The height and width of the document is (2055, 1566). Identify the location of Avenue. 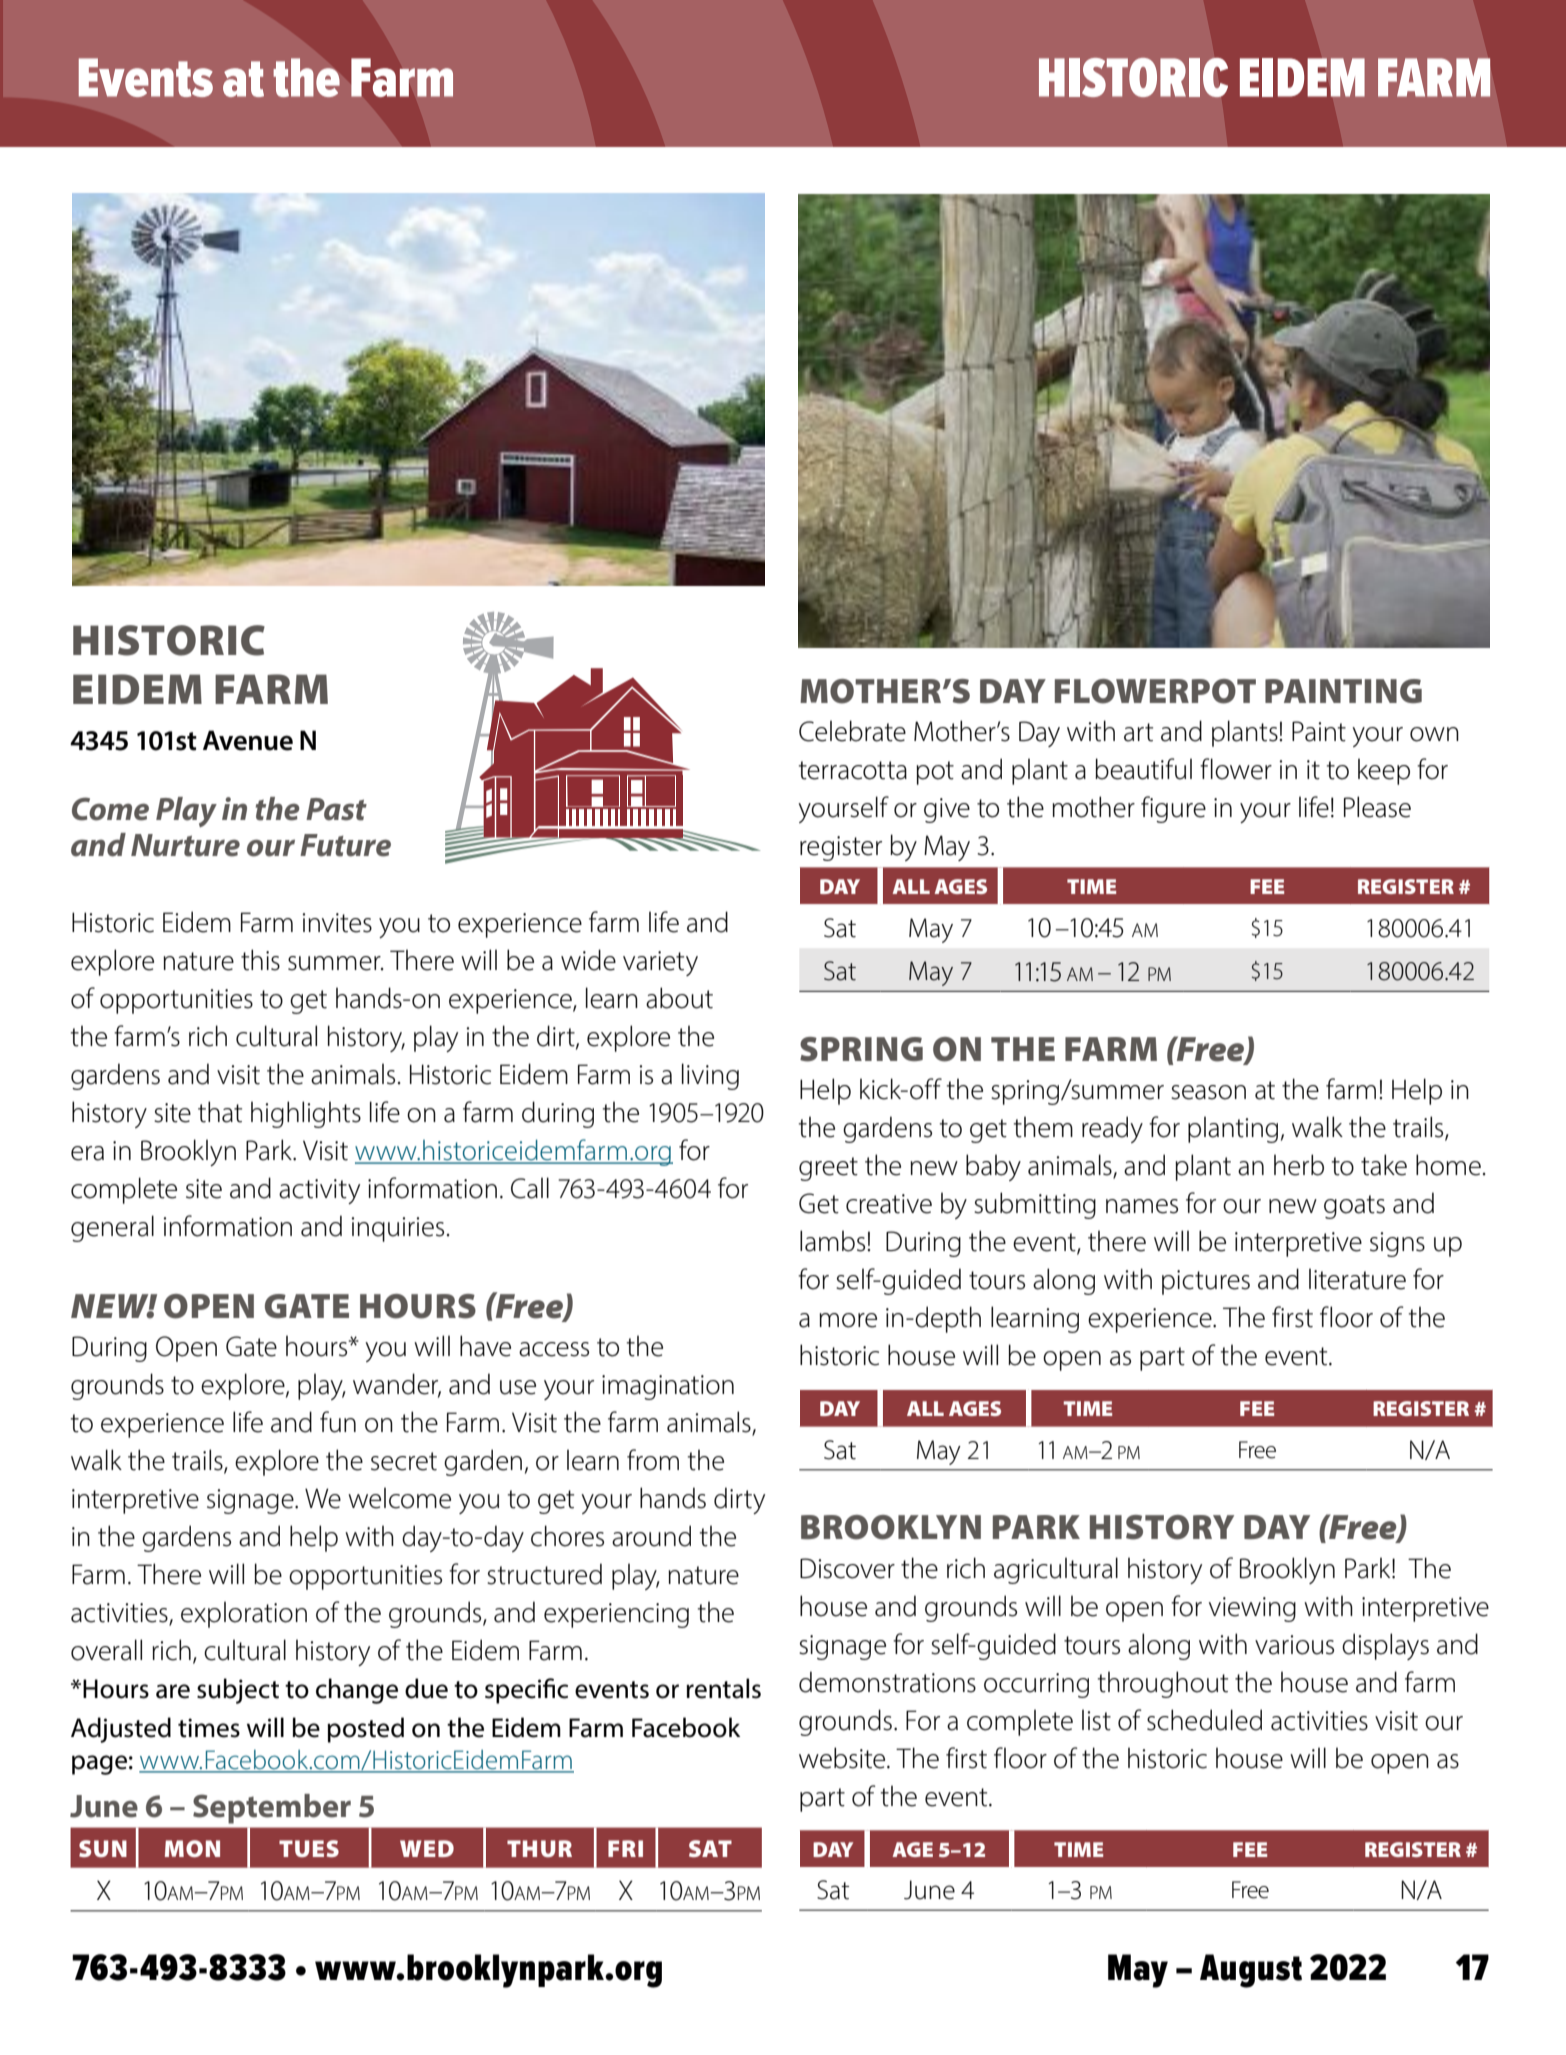
(248, 740).
